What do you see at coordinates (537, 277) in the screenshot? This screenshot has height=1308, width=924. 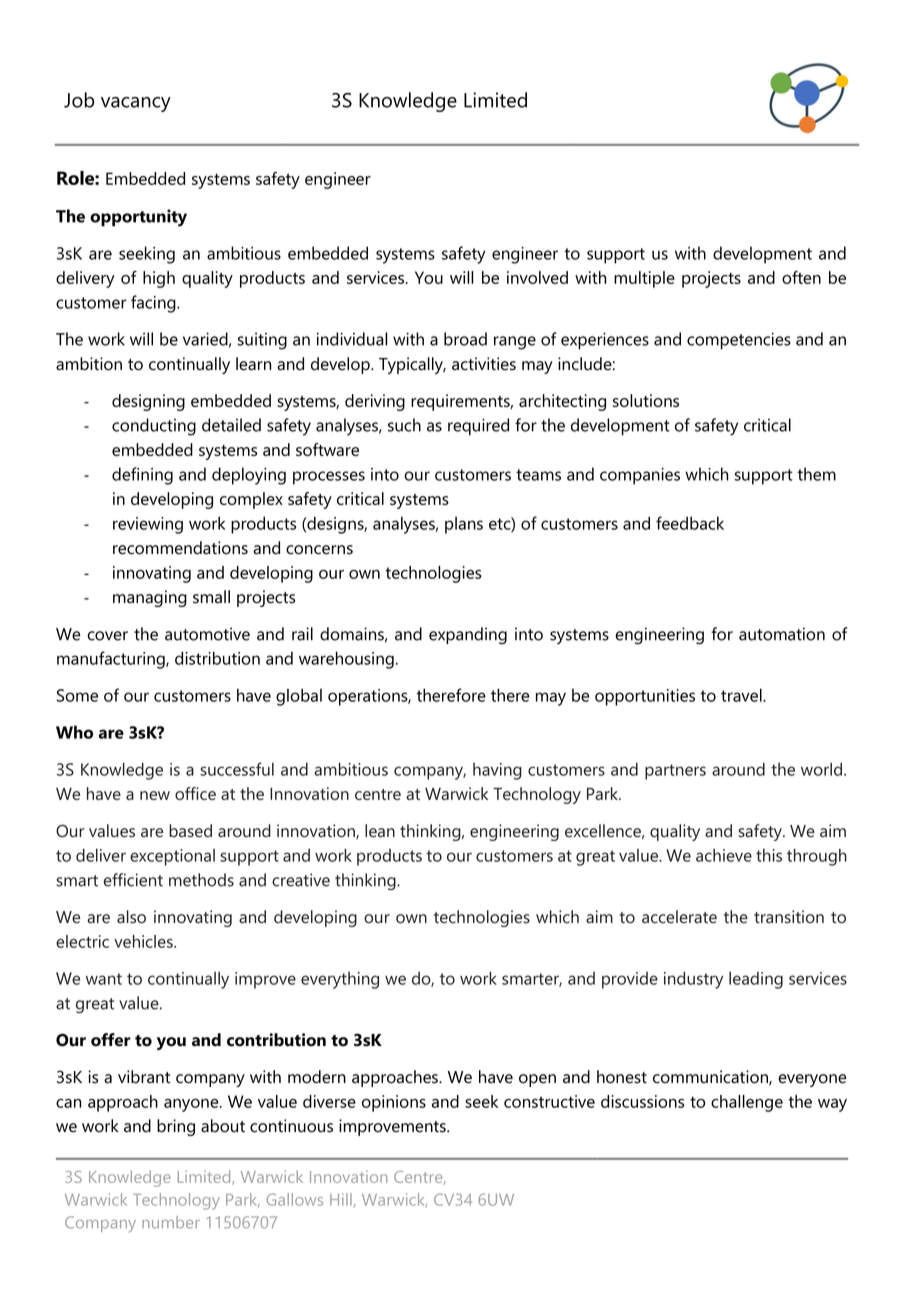 I see `involved` at bounding box center [537, 277].
